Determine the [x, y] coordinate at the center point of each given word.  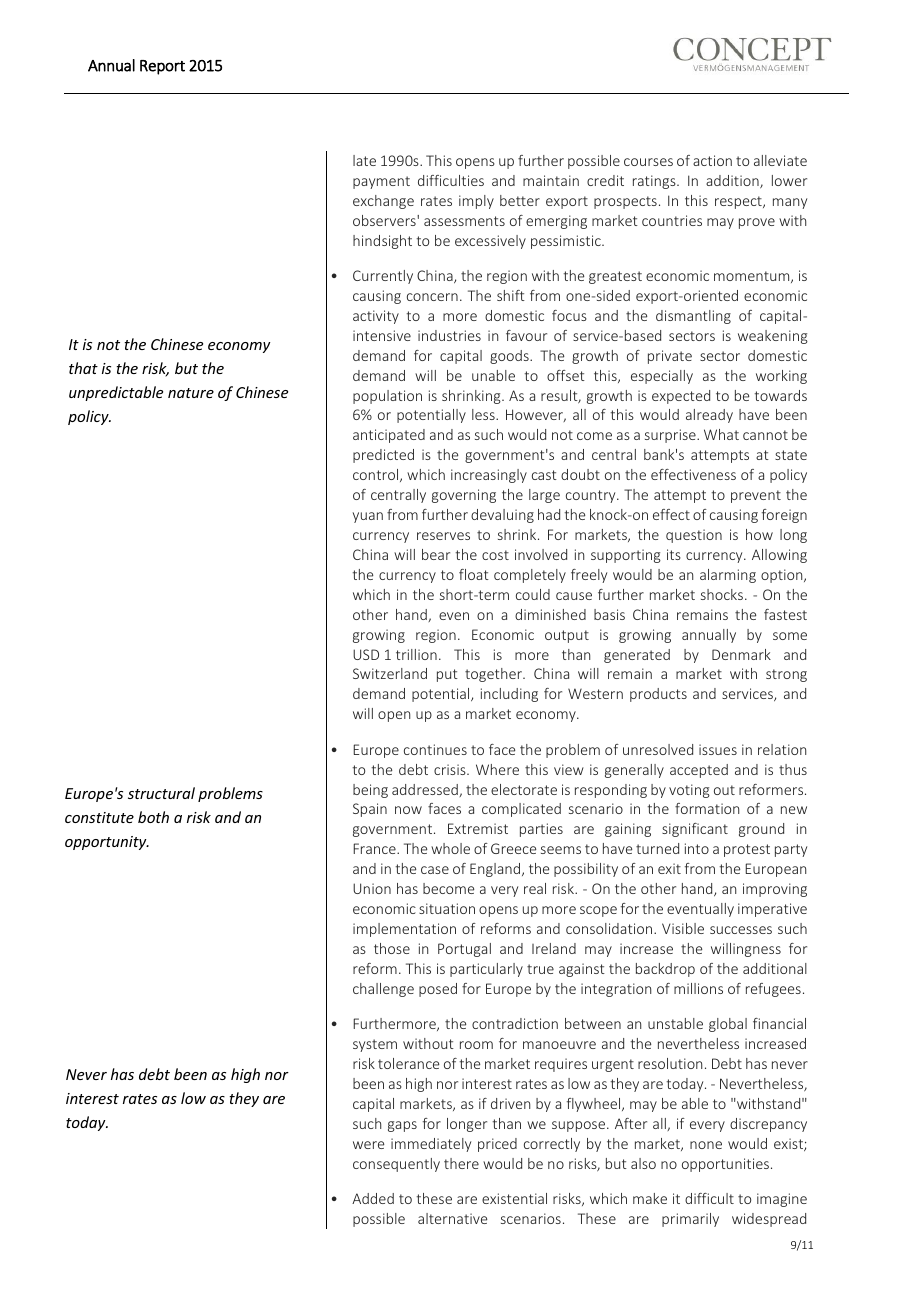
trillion [416, 654]
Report [162, 67]
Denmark [741, 654]
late [364, 160]
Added [373, 1198]
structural [161, 793]
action [712, 160]
